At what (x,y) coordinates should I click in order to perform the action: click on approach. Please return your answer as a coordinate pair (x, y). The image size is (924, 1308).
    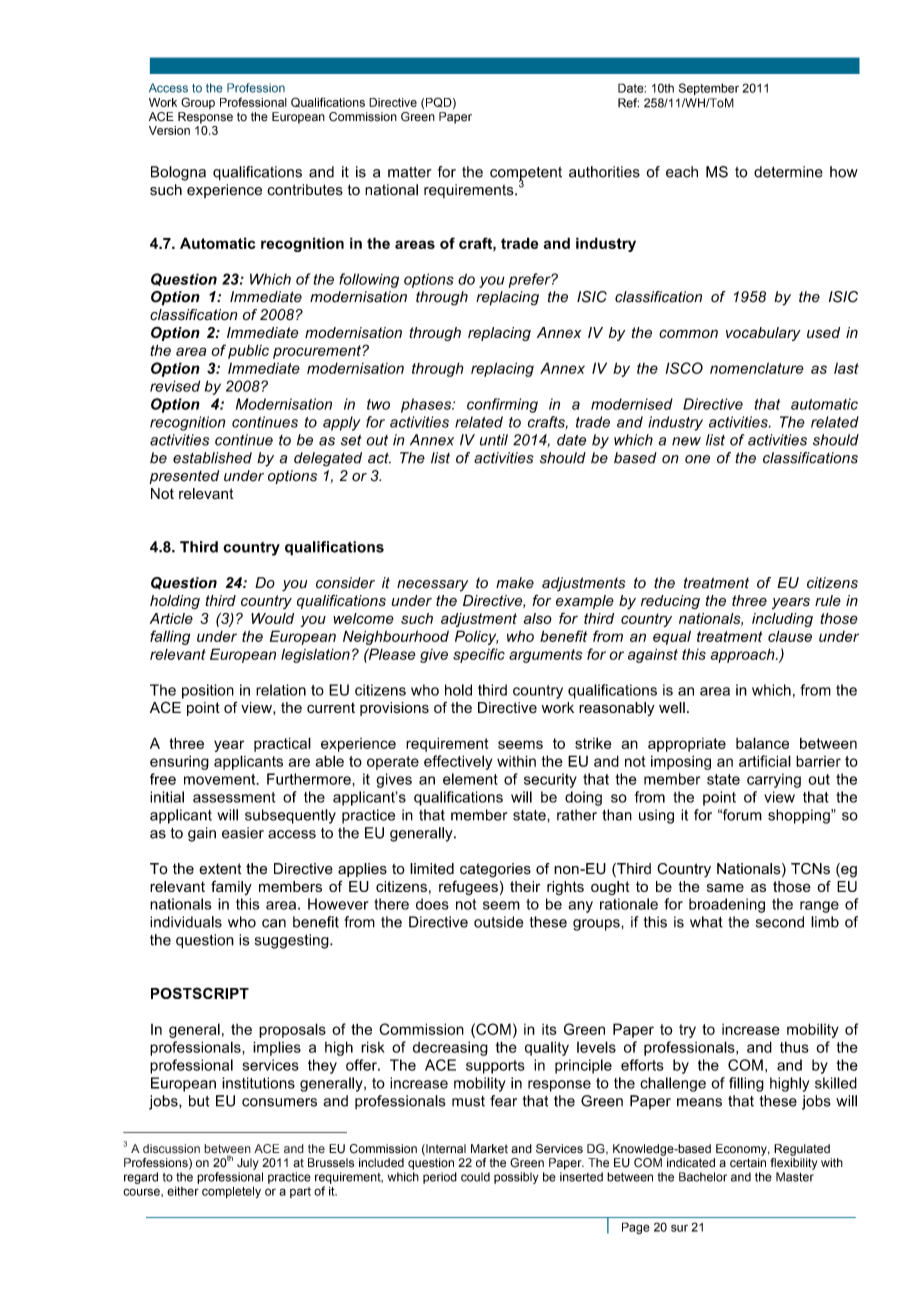
    Looking at the image, I should click on (743, 655).
